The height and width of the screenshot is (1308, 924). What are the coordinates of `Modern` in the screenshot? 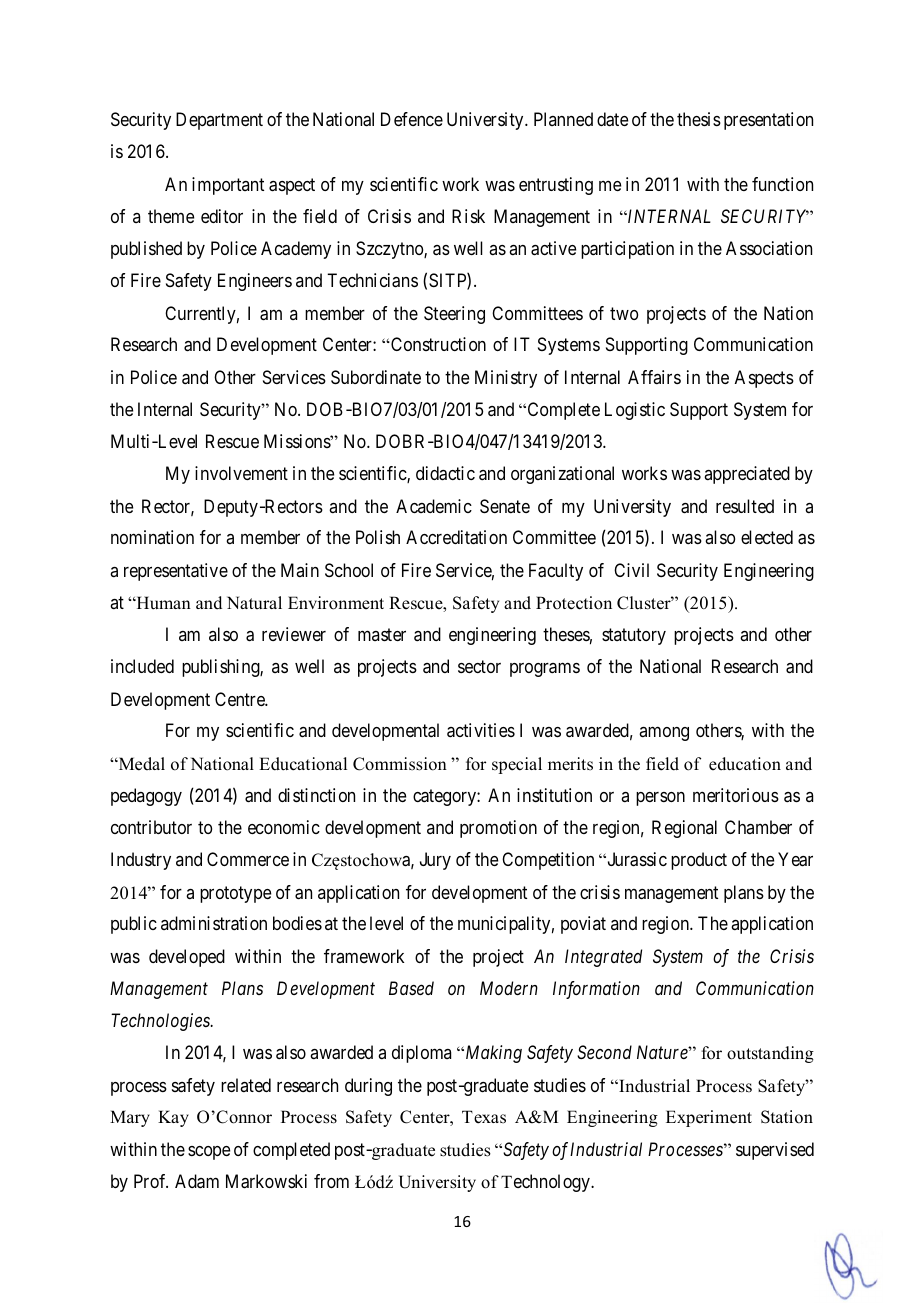 It's located at (509, 988).
